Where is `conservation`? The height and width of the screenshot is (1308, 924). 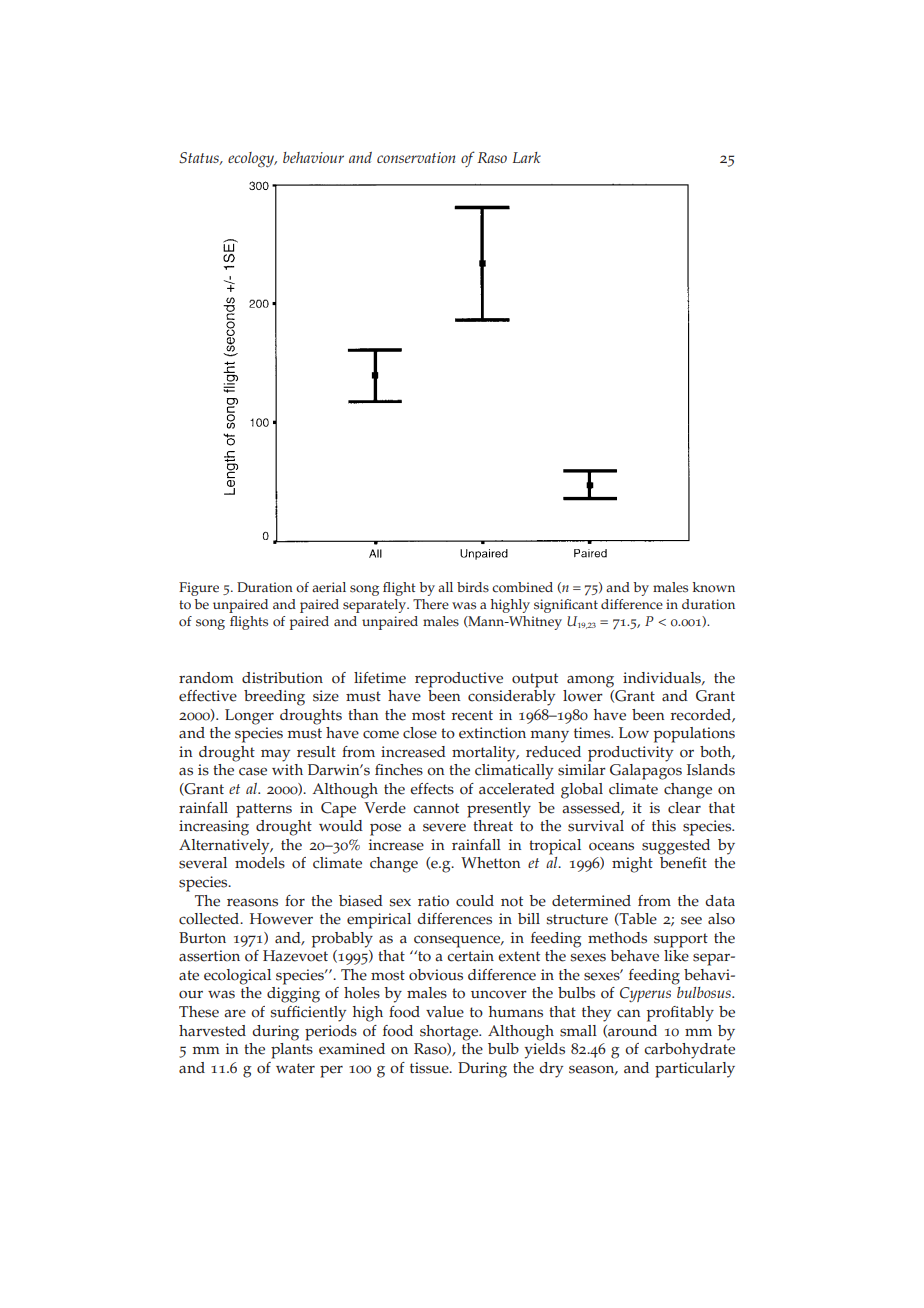
conservation is located at coordinates (416, 157).
